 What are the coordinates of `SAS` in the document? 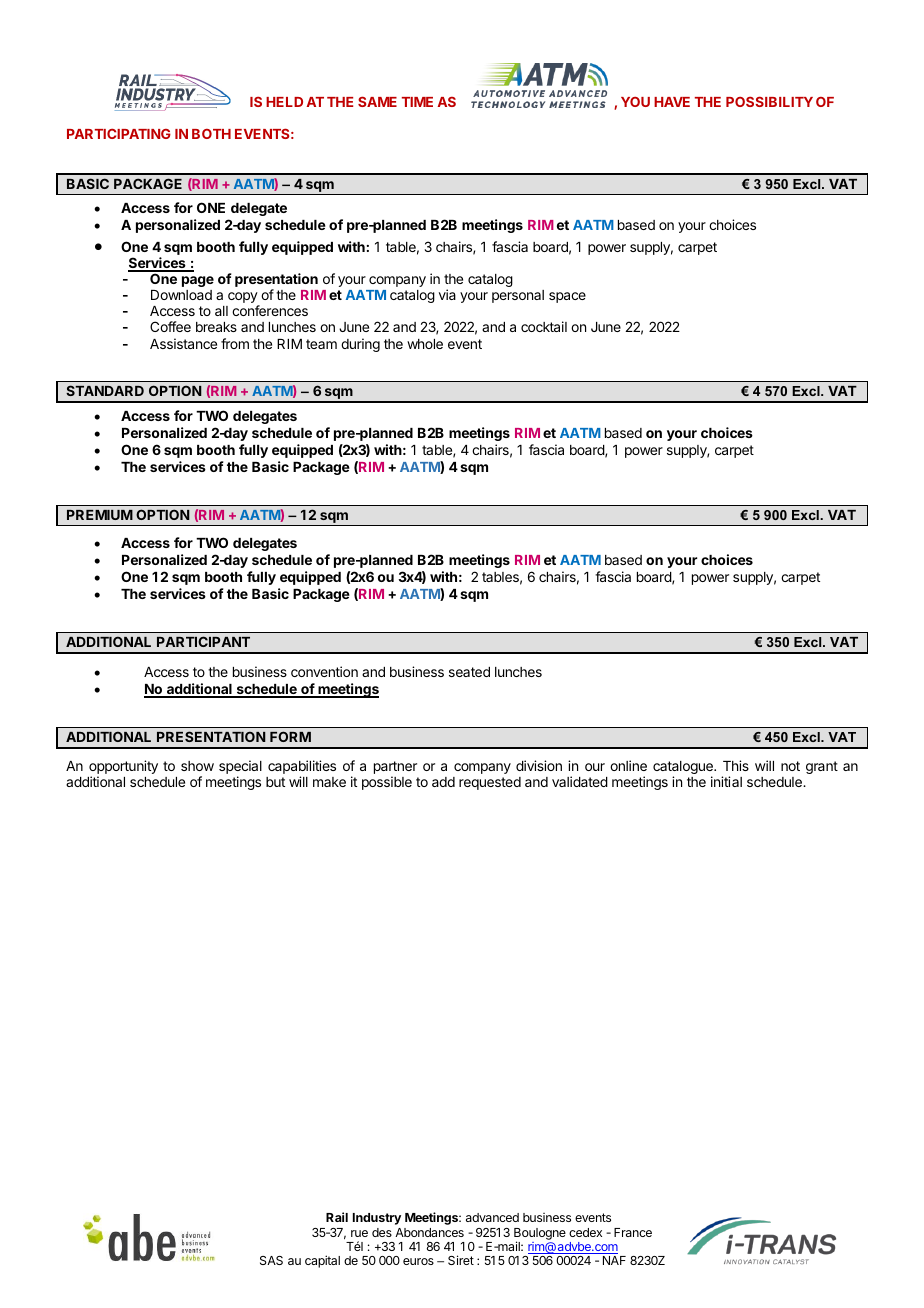 It's located at (271, 1260).
